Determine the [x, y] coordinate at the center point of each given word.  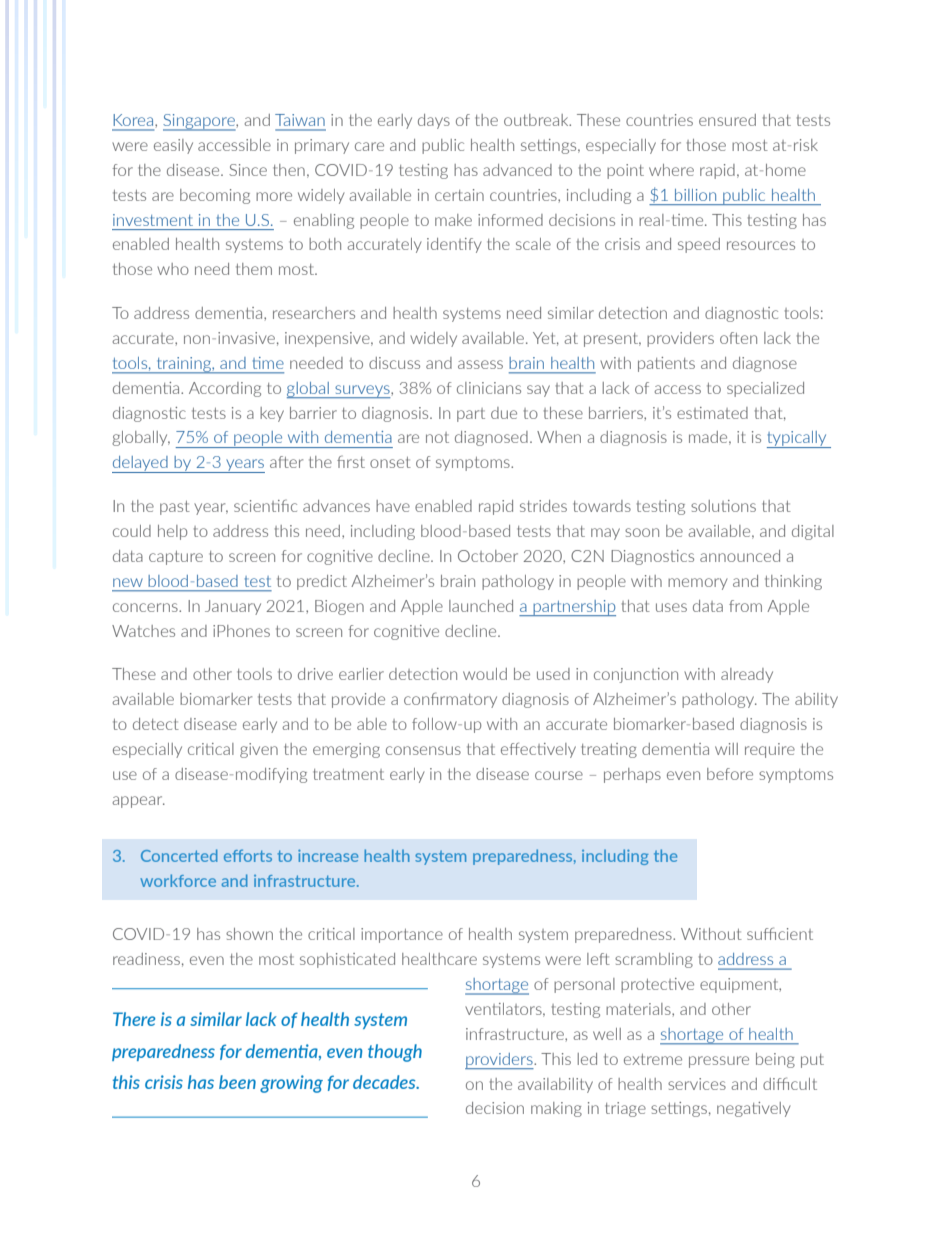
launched [481, 606]
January [233, 607]
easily [173, 146]
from [745, 606]
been [237, 1082]
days [434, 121]
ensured [727, 120]
